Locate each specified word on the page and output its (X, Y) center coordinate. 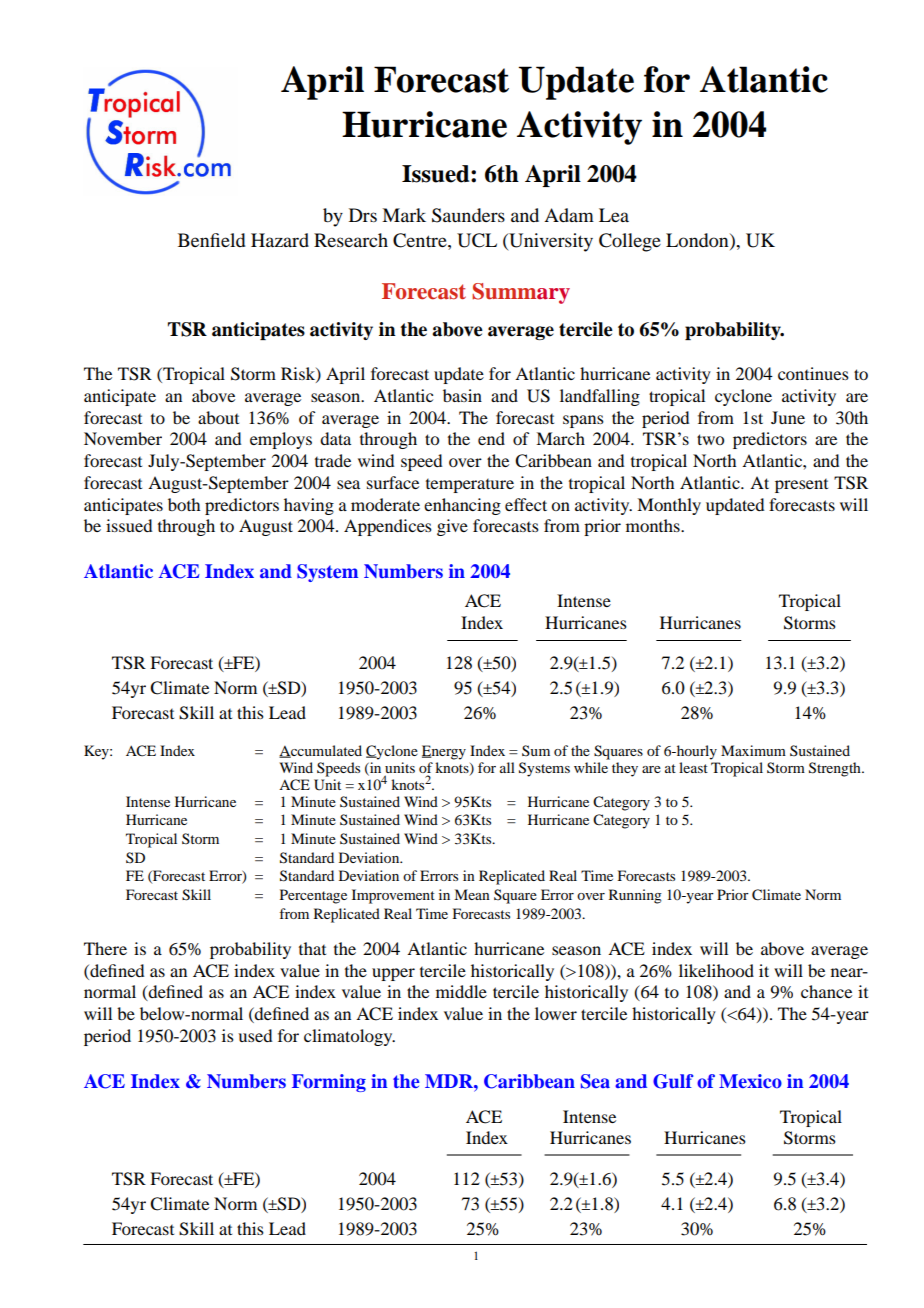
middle (461, 991)
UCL (477, 240)
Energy (444, 752)
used (255, 1035)
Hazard (280, 240)
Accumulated (320, 751)
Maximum (753, 750)
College (630, 242)
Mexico (750, 1081)
